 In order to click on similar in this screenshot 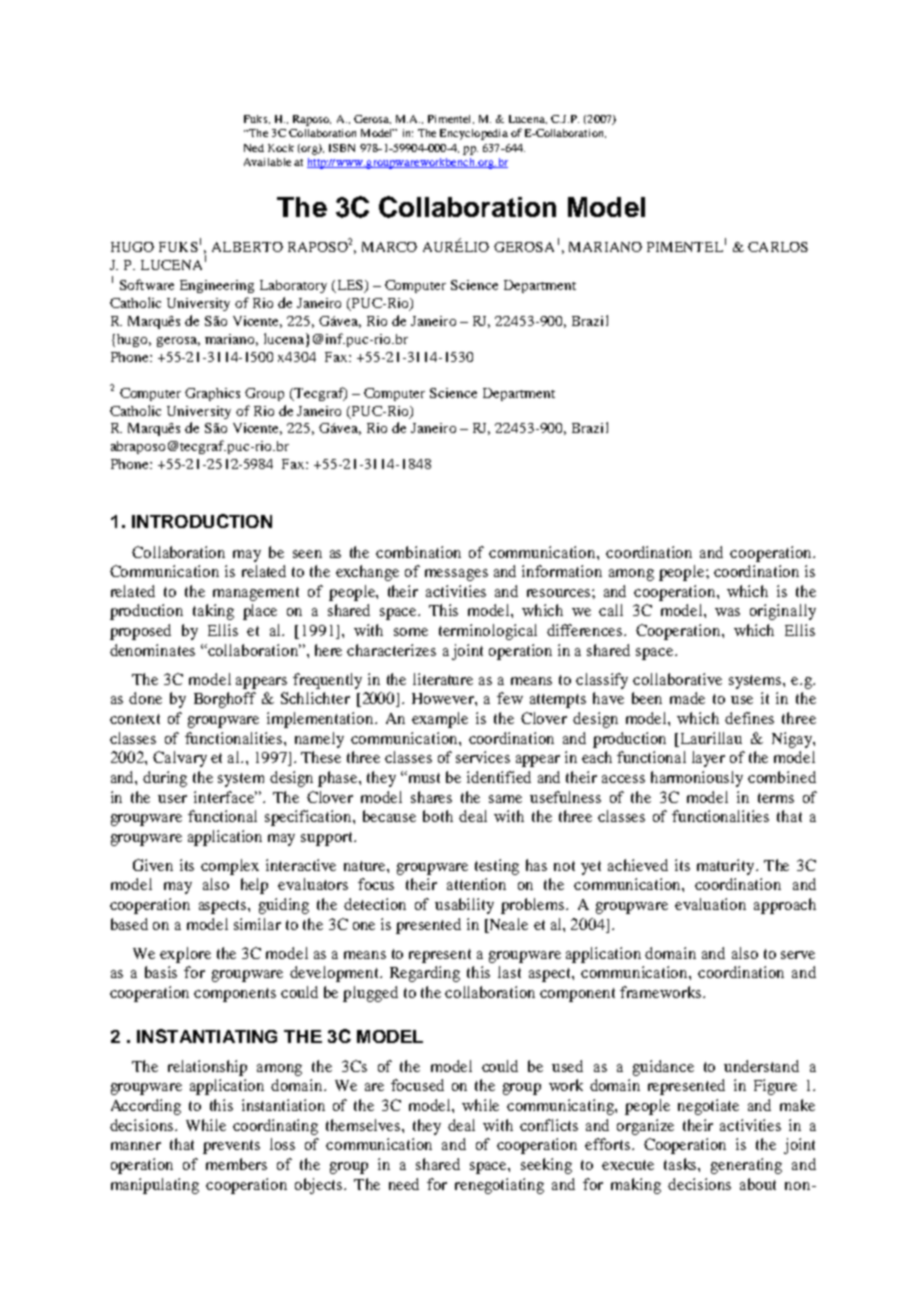, I will do `click(257, 924)`.
